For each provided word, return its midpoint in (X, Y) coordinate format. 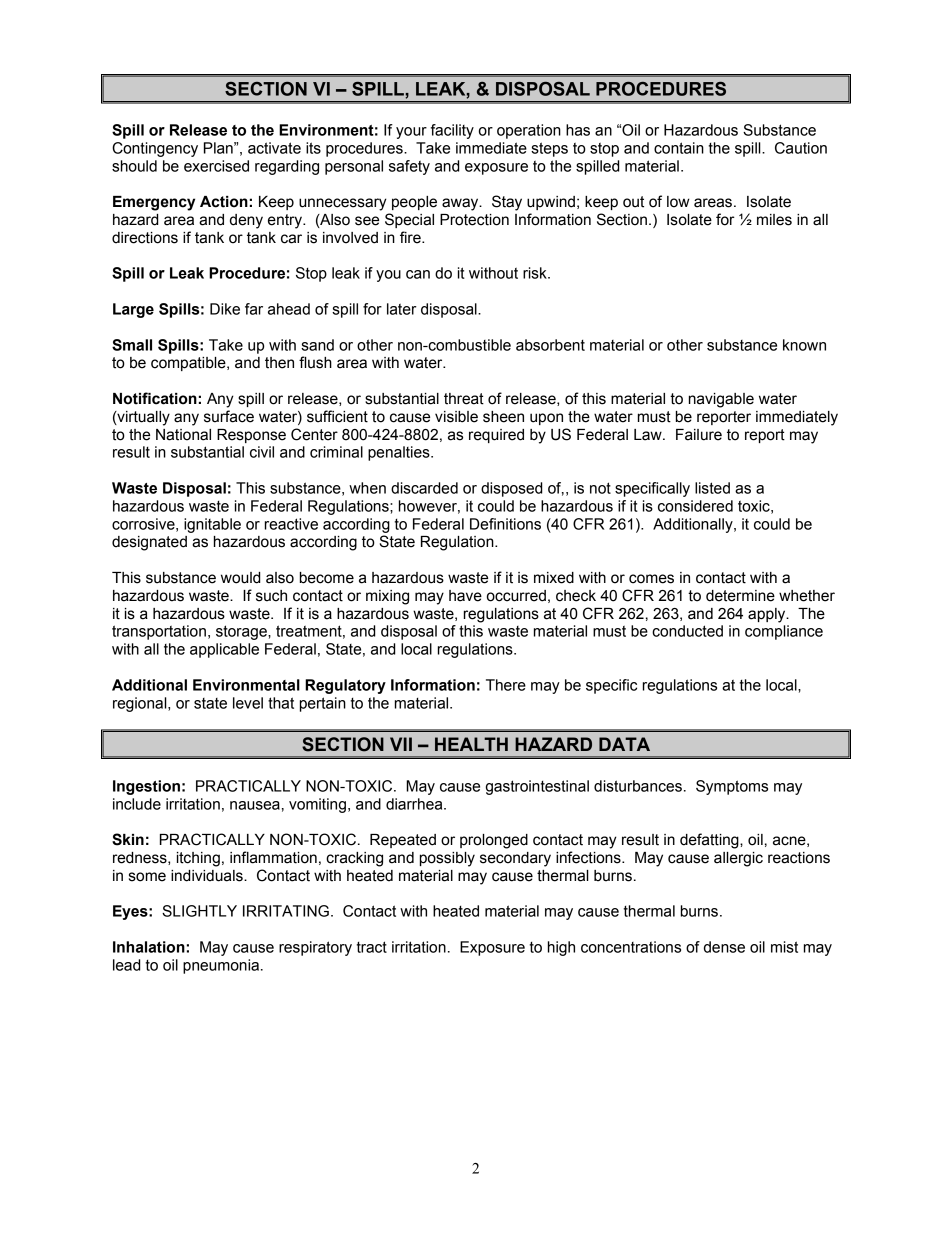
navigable (721, 400)
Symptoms (732, 787)
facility (452, 131)
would (240, 578)
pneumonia (221, 966)
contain (679, 148)
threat (464, 399)
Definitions (505, 524)
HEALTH (471, 744)
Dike (225, 309)
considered (695, 506)
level (248, 703)
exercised (216, 166)
